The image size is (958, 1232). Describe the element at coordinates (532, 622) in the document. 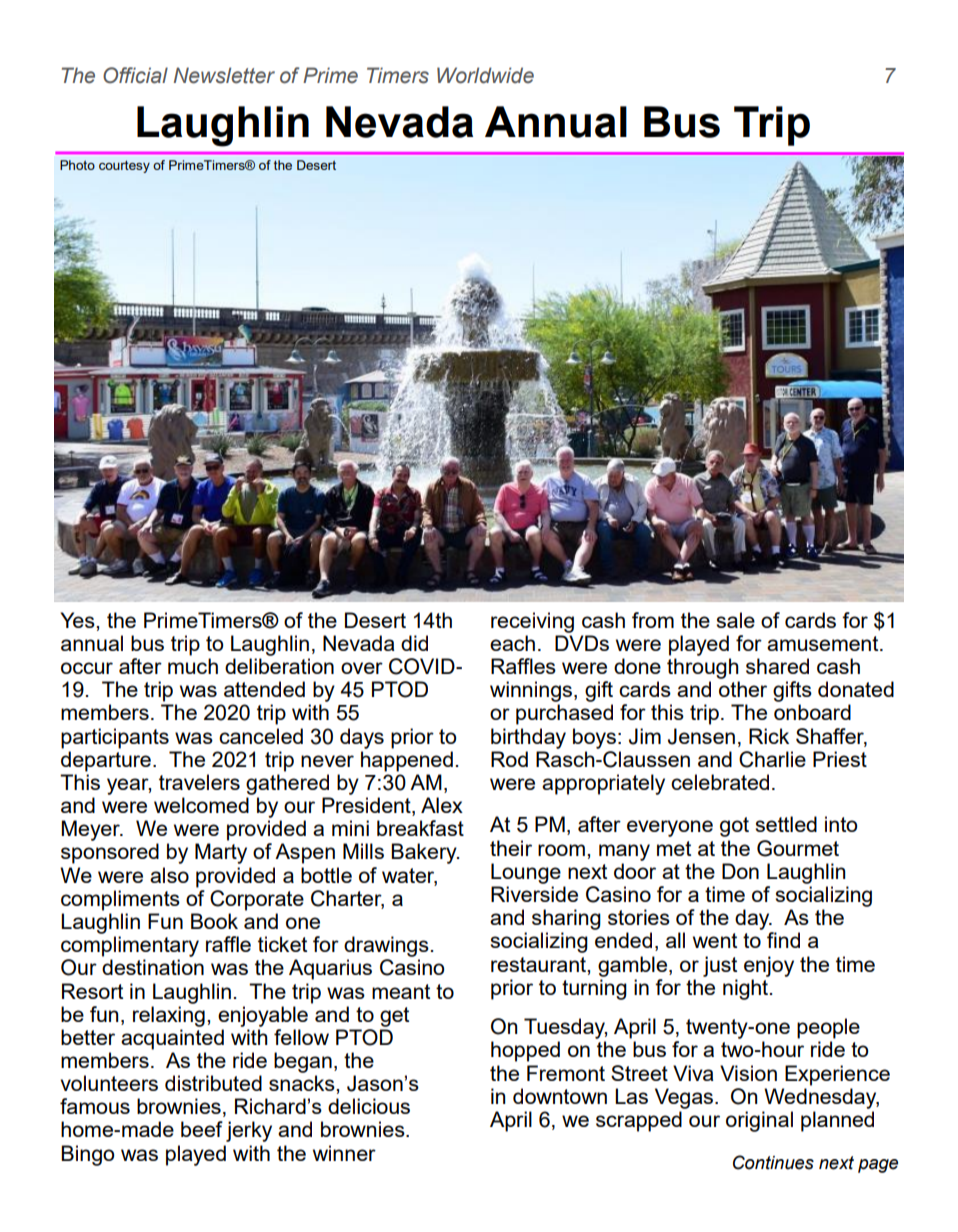

I see `receiving` at that location.
